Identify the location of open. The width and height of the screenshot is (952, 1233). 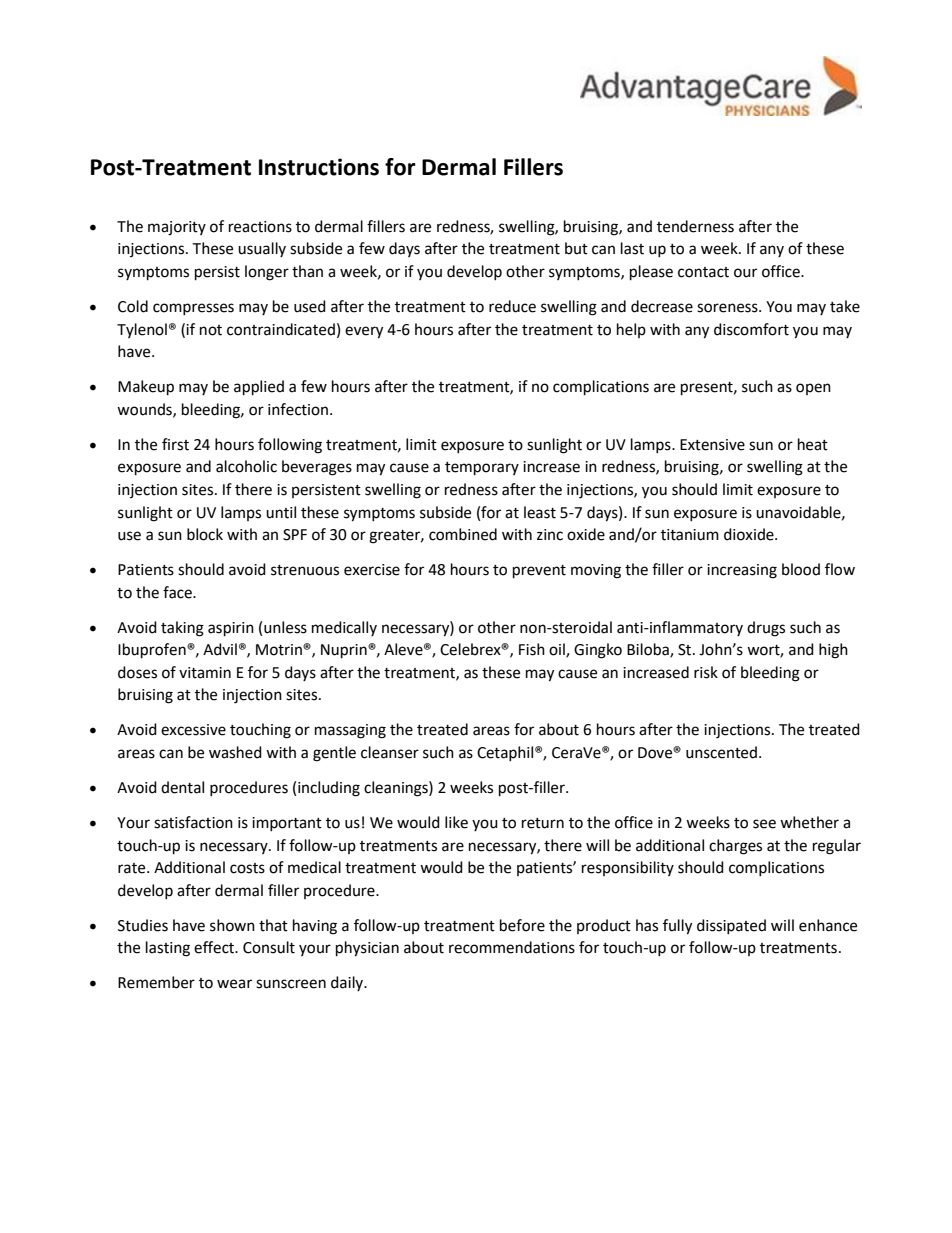
(813, 389).
